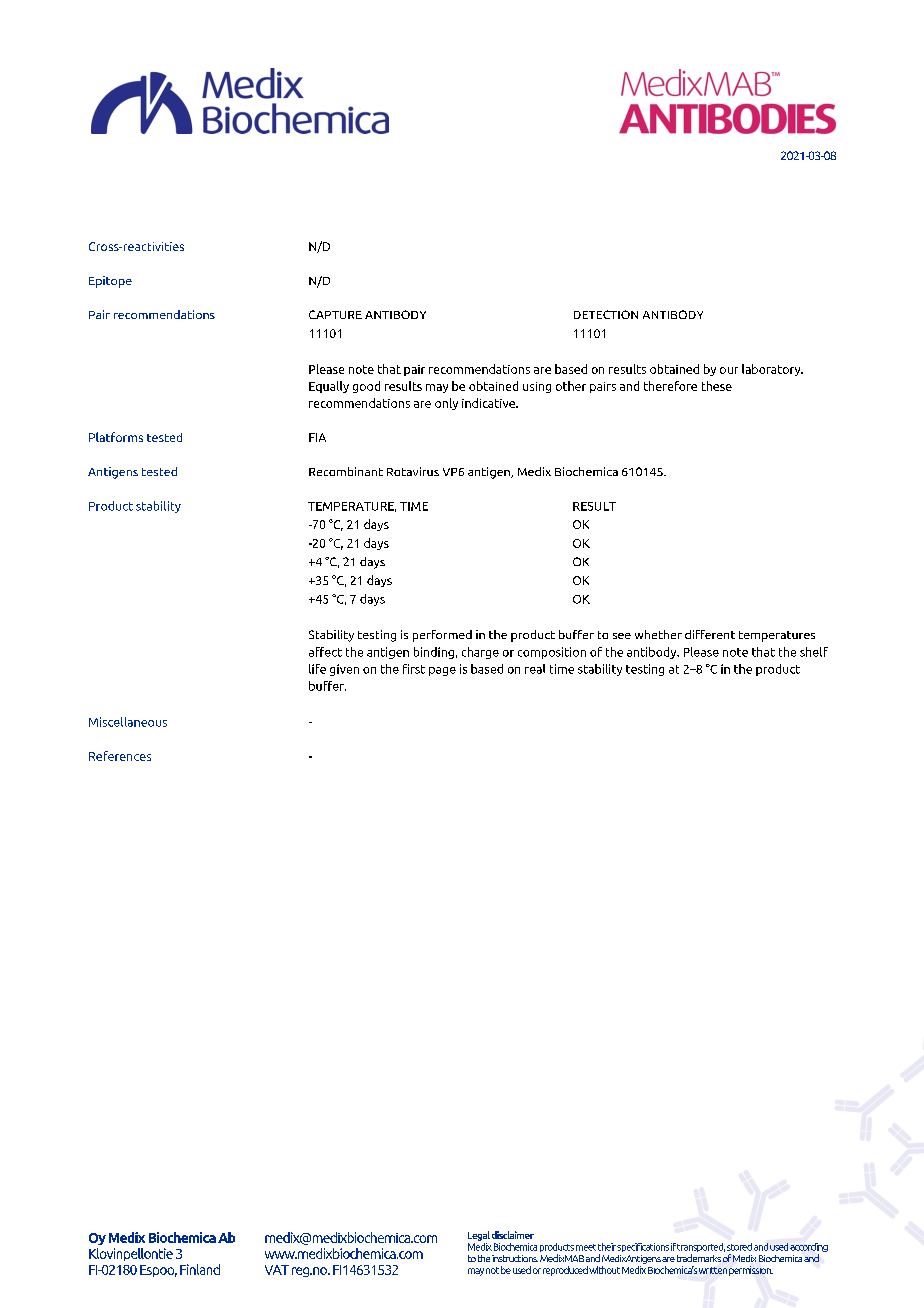  What do you see at coordinates (442, 671) in the page?
I see `page` at bounding box center [442, 671].
